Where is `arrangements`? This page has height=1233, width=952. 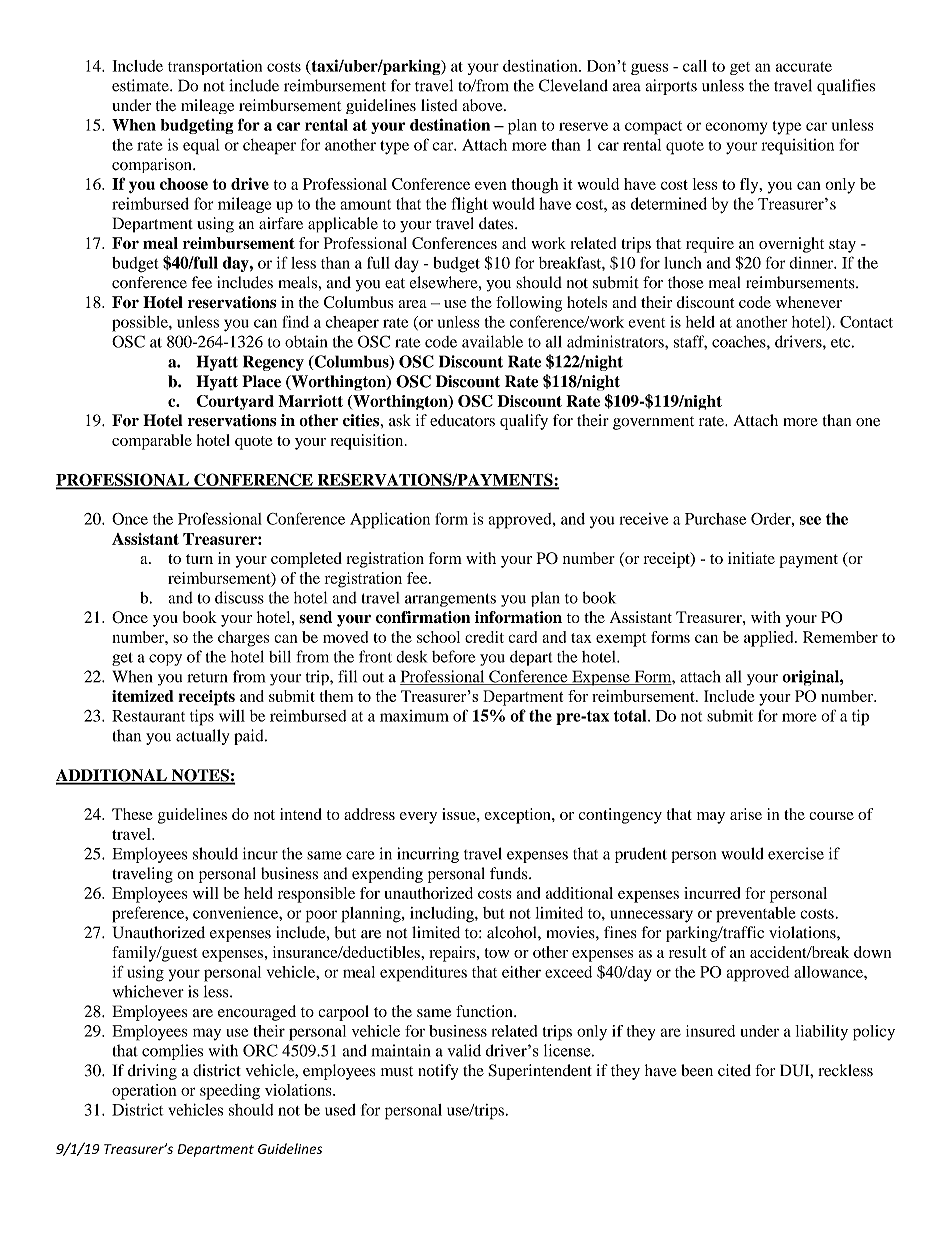
arrangements is located at coordinates (450, 600).
